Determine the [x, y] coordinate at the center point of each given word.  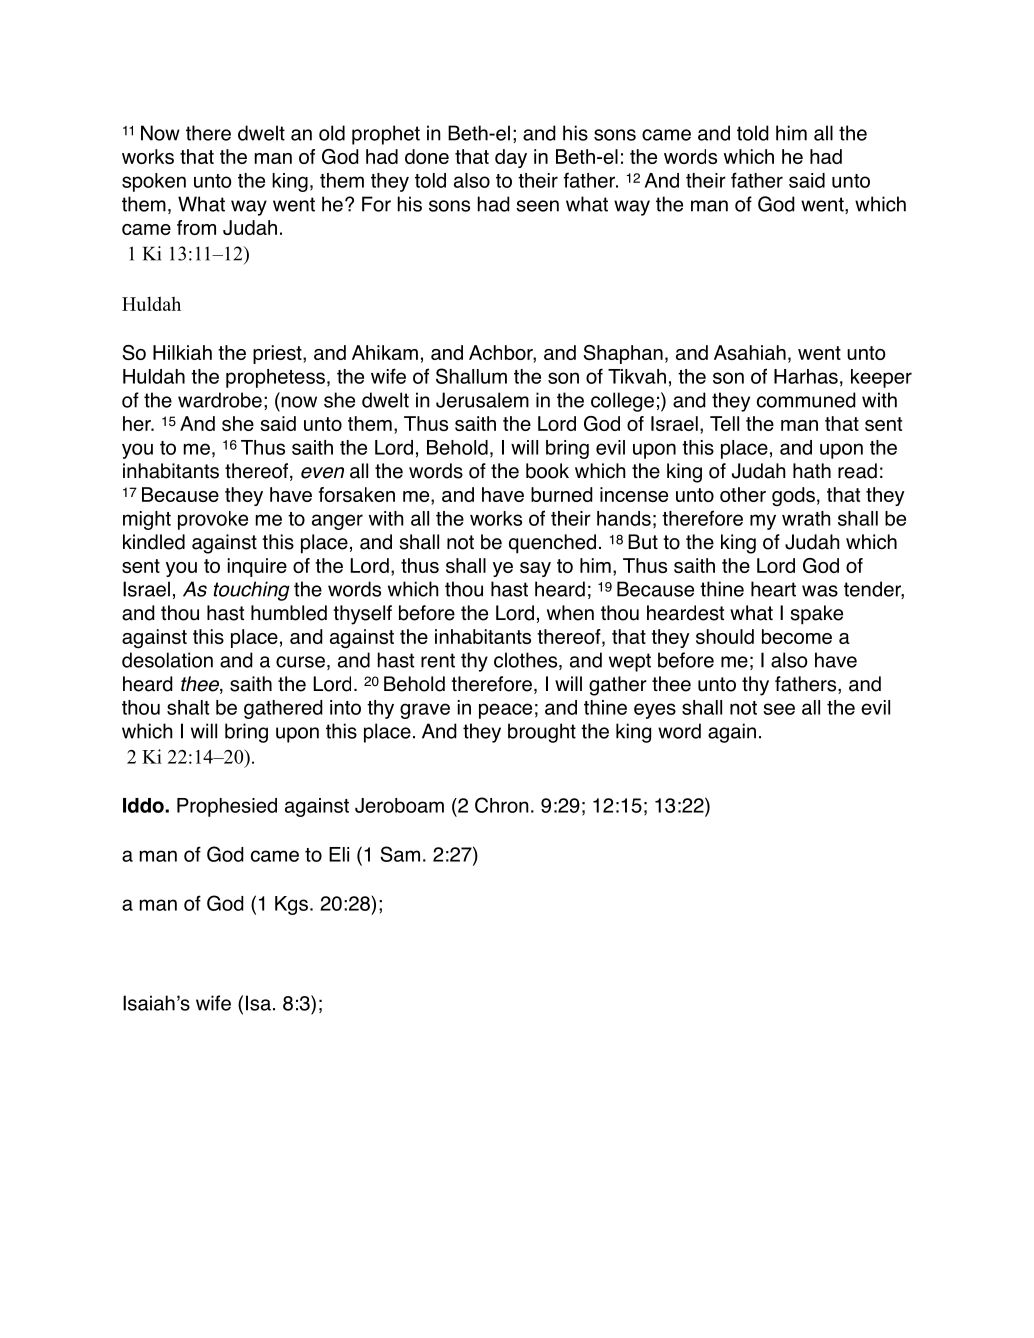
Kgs [291, 905]
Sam [400, 854]
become [797, 636]
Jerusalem [482, 400]
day [511, 158]
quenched [552, 544]
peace [505, 711]
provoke [213, 520]
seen [537, 206]
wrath [806, 518]
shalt [188, 707]
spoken [154, 182]
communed [806, 400]
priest [278, 354]
